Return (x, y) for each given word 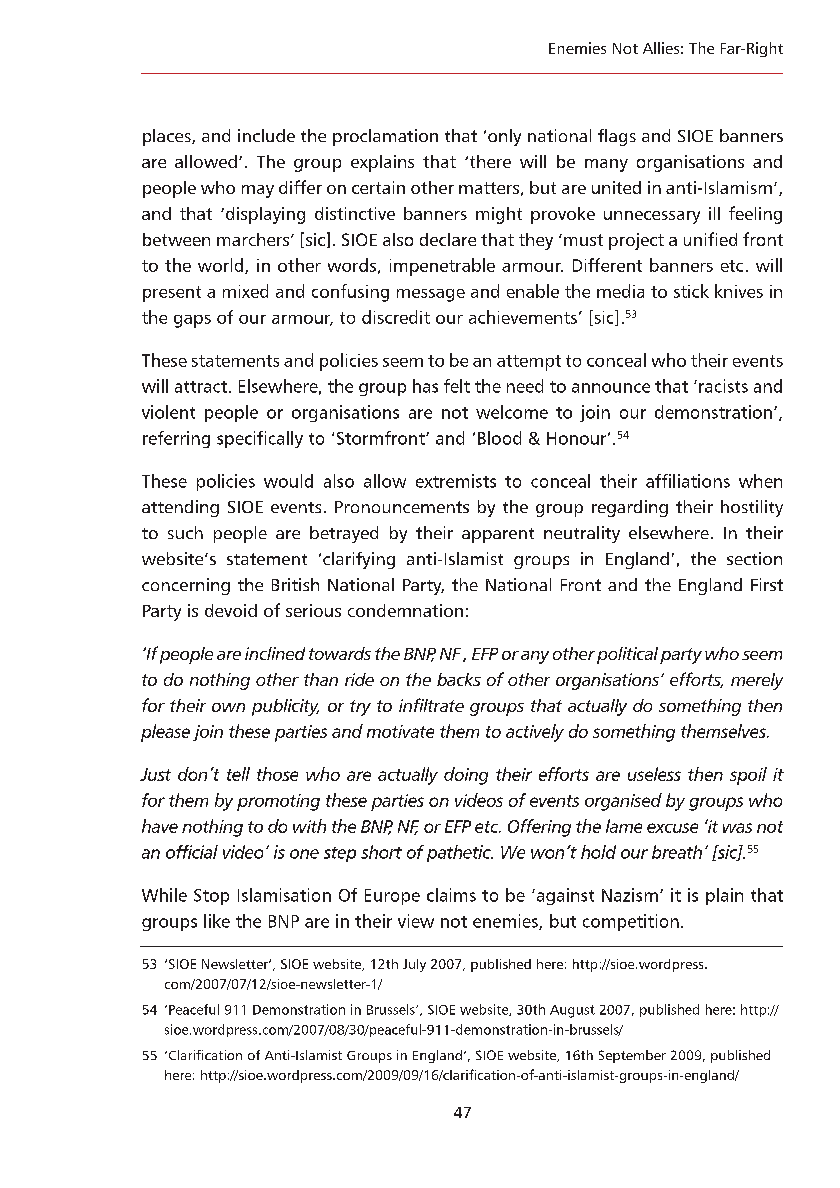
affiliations (688, 481)
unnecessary (652, 217)
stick (691, 291)
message (431, 295)
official (192, 852)
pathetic (460, 853)
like (217, 921)
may (258, 191)
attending (180, 508)
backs (459, 679)
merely (757, 681)
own (228, 707)
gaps (192, 321)
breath (677, 852)
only (504, 137)
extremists (456, 481)
